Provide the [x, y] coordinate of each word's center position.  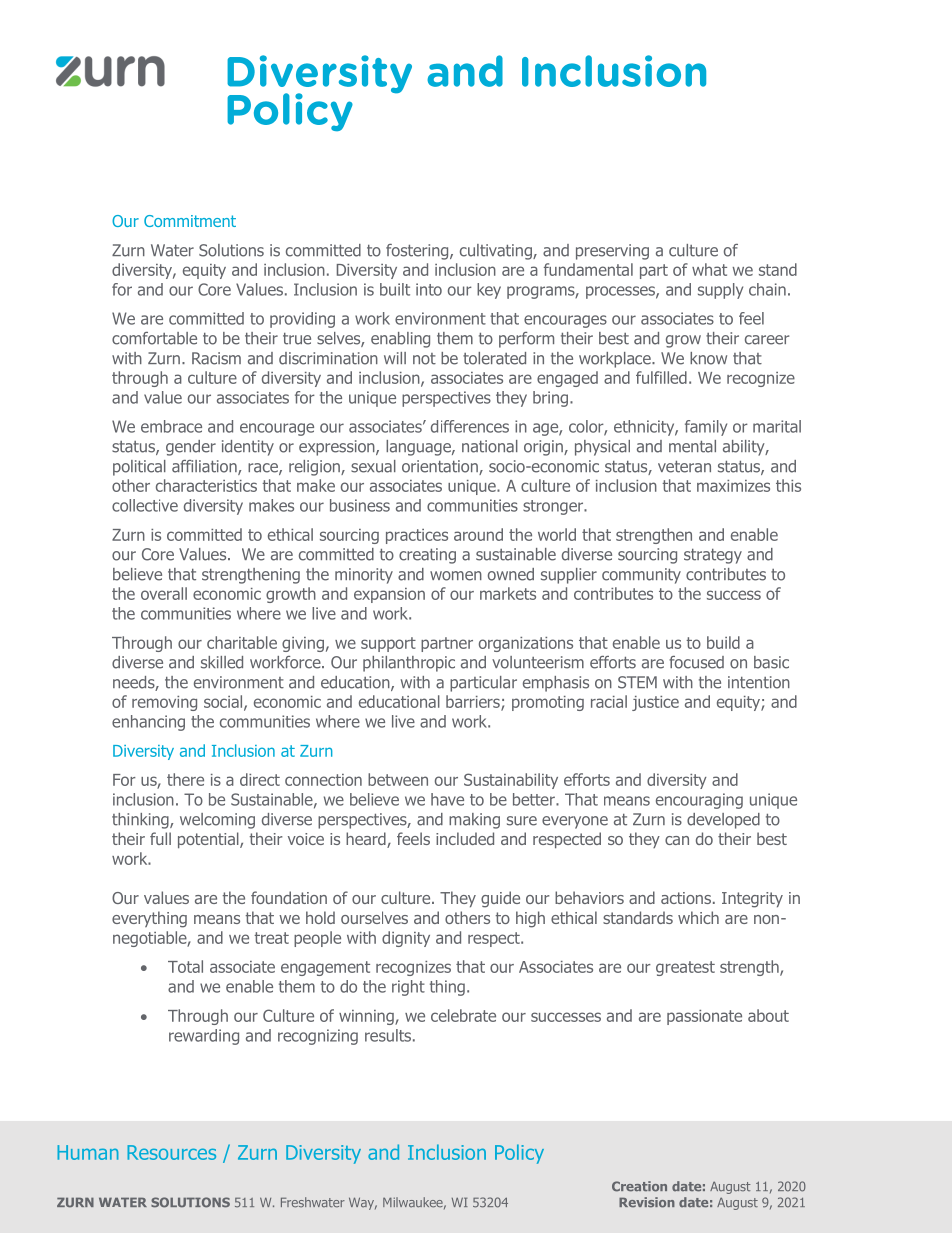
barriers [474, 702]
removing [164, 703]
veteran [684, 467]
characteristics [206, 485]
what [709, 269]
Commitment [190, 221]
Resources [171, 1152]
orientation [441, 467]
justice [655, 703]
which [698, 917]
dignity [406, 939]
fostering [418, 252]
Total [185, 966]
